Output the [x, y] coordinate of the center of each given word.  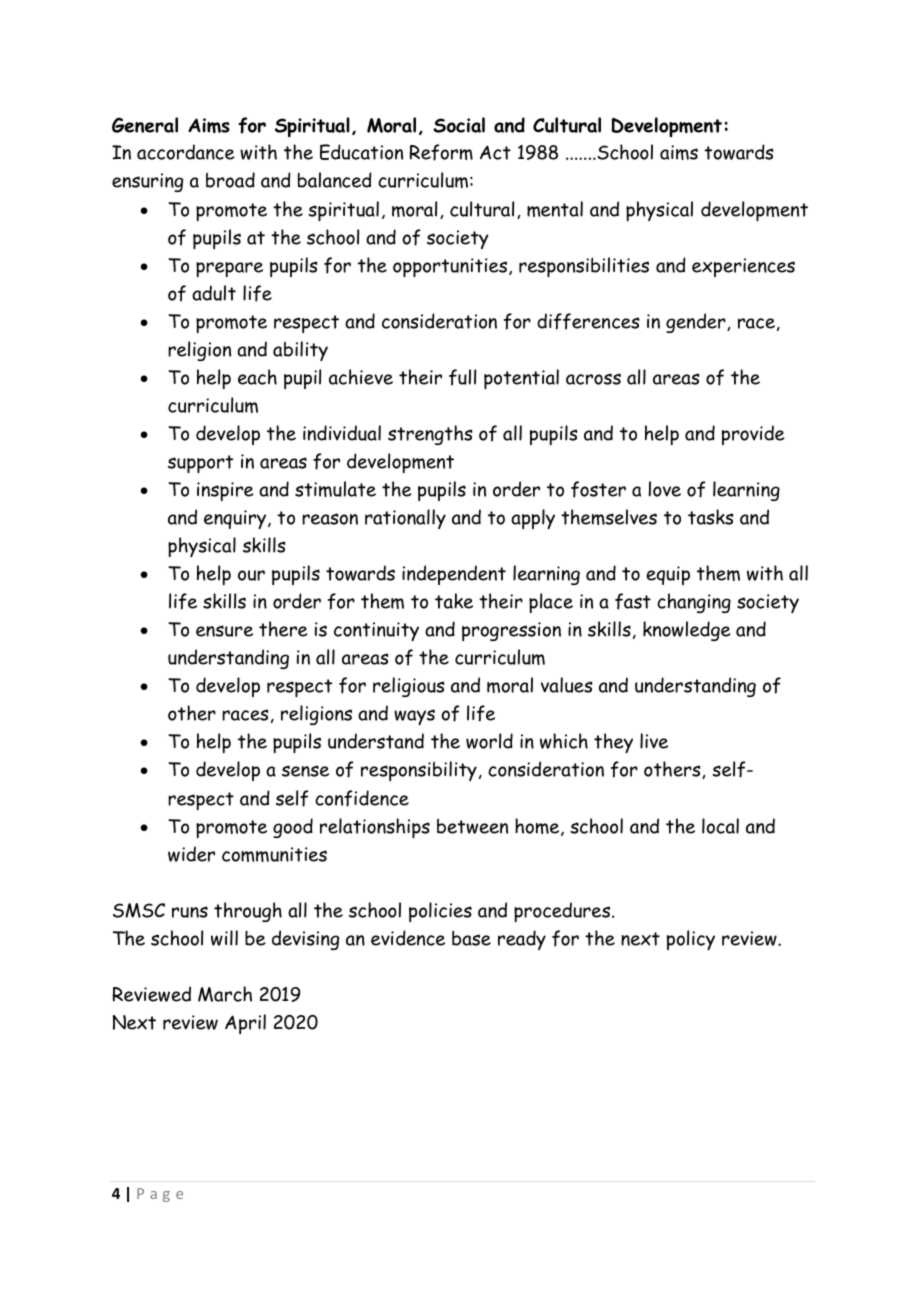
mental [555, 209]
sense [305, 771]
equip [668, 575]
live [654, 741]
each [257, 377]
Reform [441, 152]
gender [697, 323]
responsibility [419, 771]
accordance [186, 152]
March [225, 994]
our [251, 575]
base [471, 938]
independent [454, 575]
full [462, 377]
